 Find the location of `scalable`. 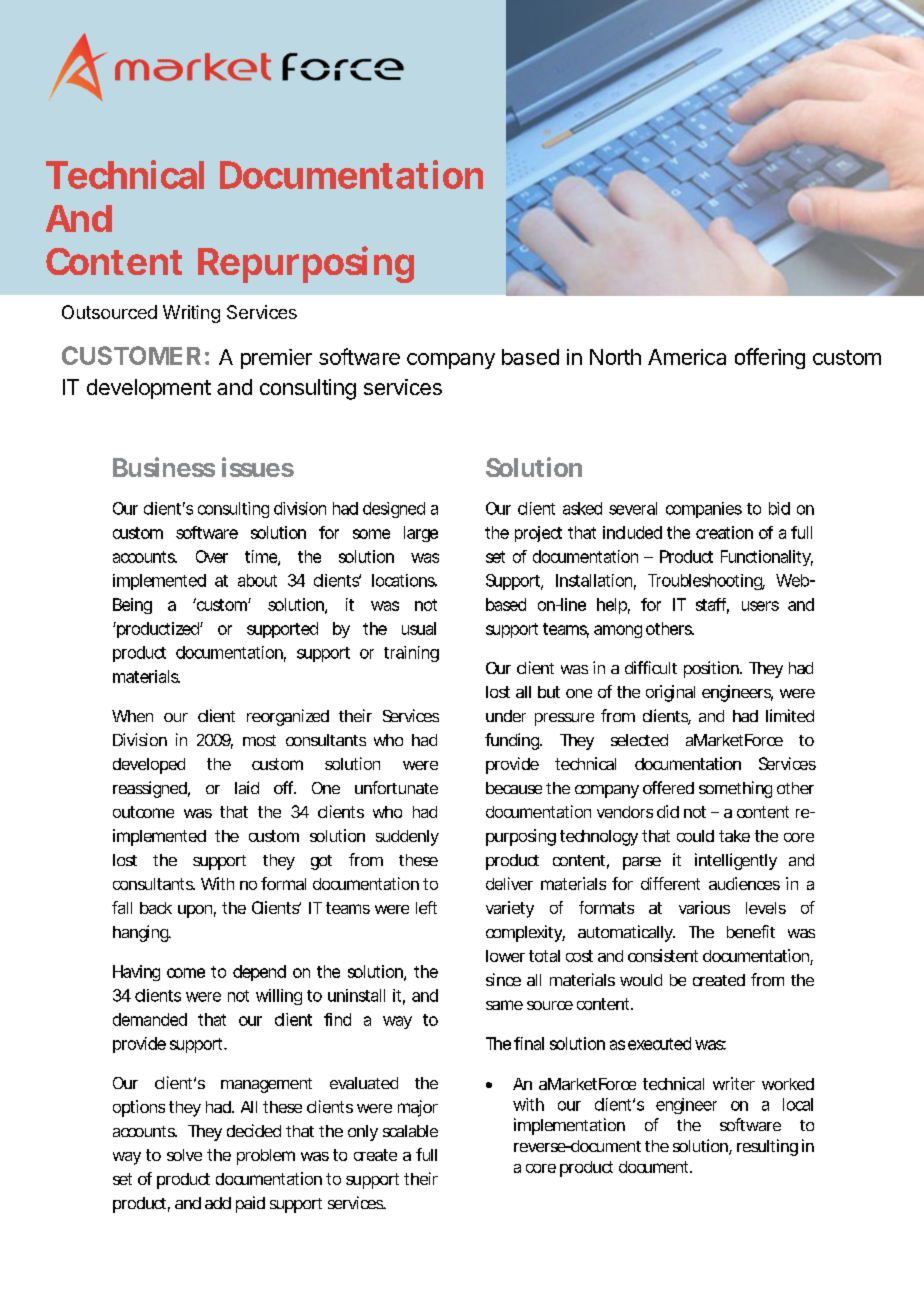

scalable is located at coordinates (410, 1131).
